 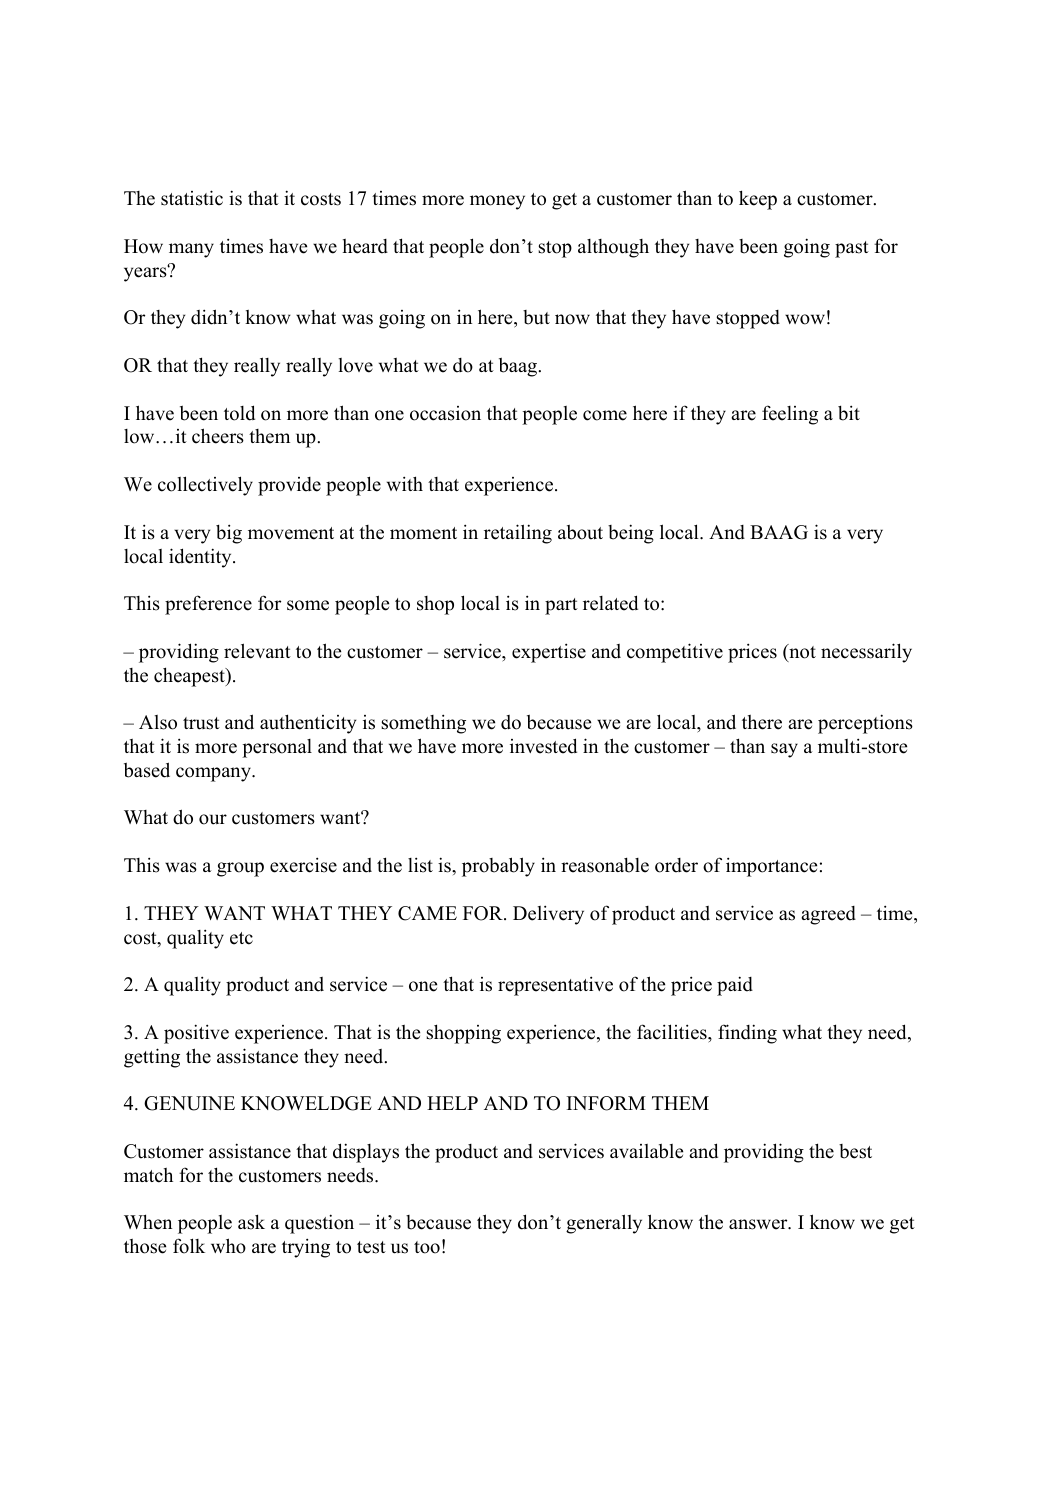 What do you see at coordinates (201, 558) in the screenshot?
I see `identity` at bounding box center [201, 558].
